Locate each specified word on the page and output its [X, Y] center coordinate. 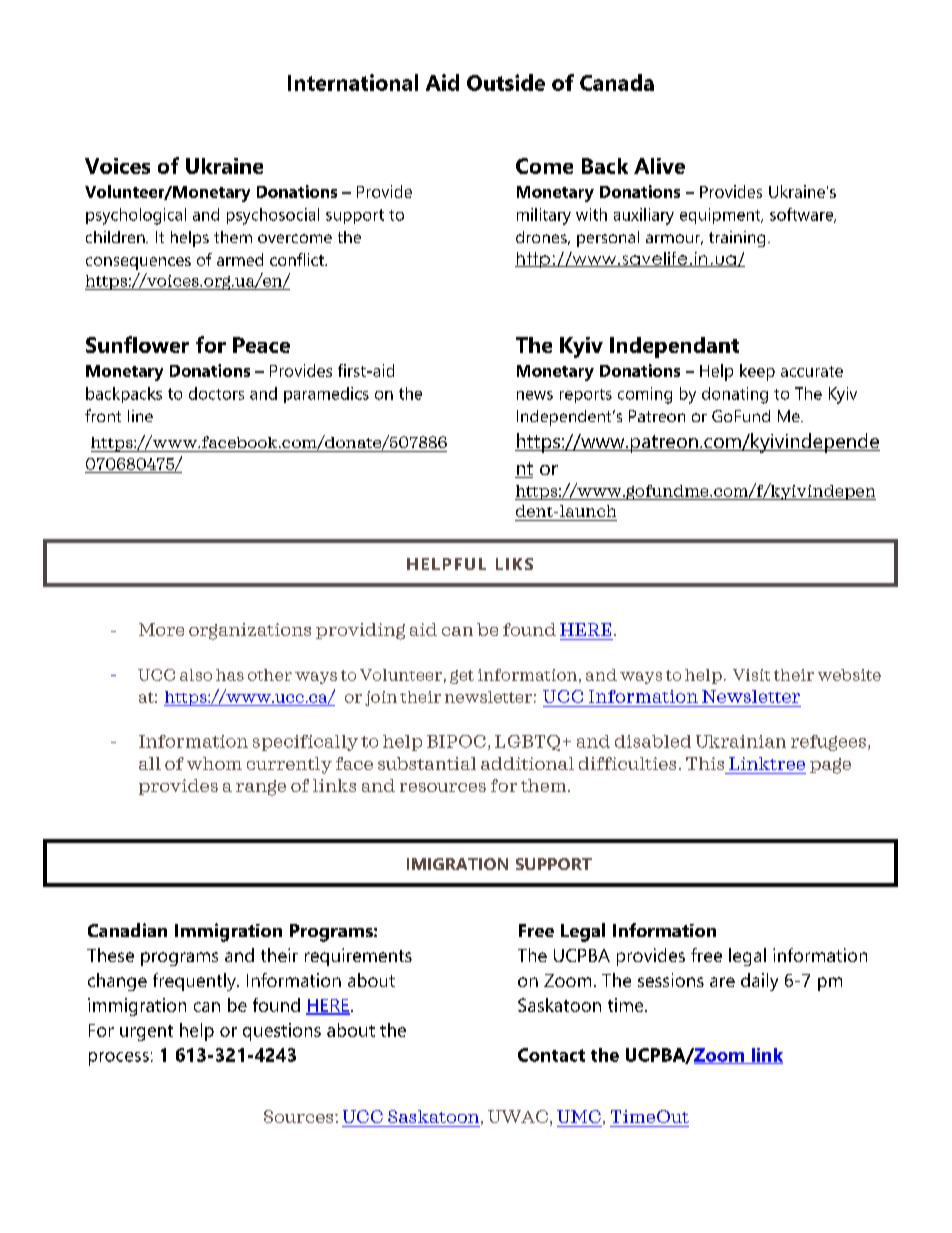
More [161, 629]
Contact [551, 1055]
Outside [506, 82]
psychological [136, 216]
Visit [751, 675]
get [462, 677]
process [119, 1059]
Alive [659, 166]
